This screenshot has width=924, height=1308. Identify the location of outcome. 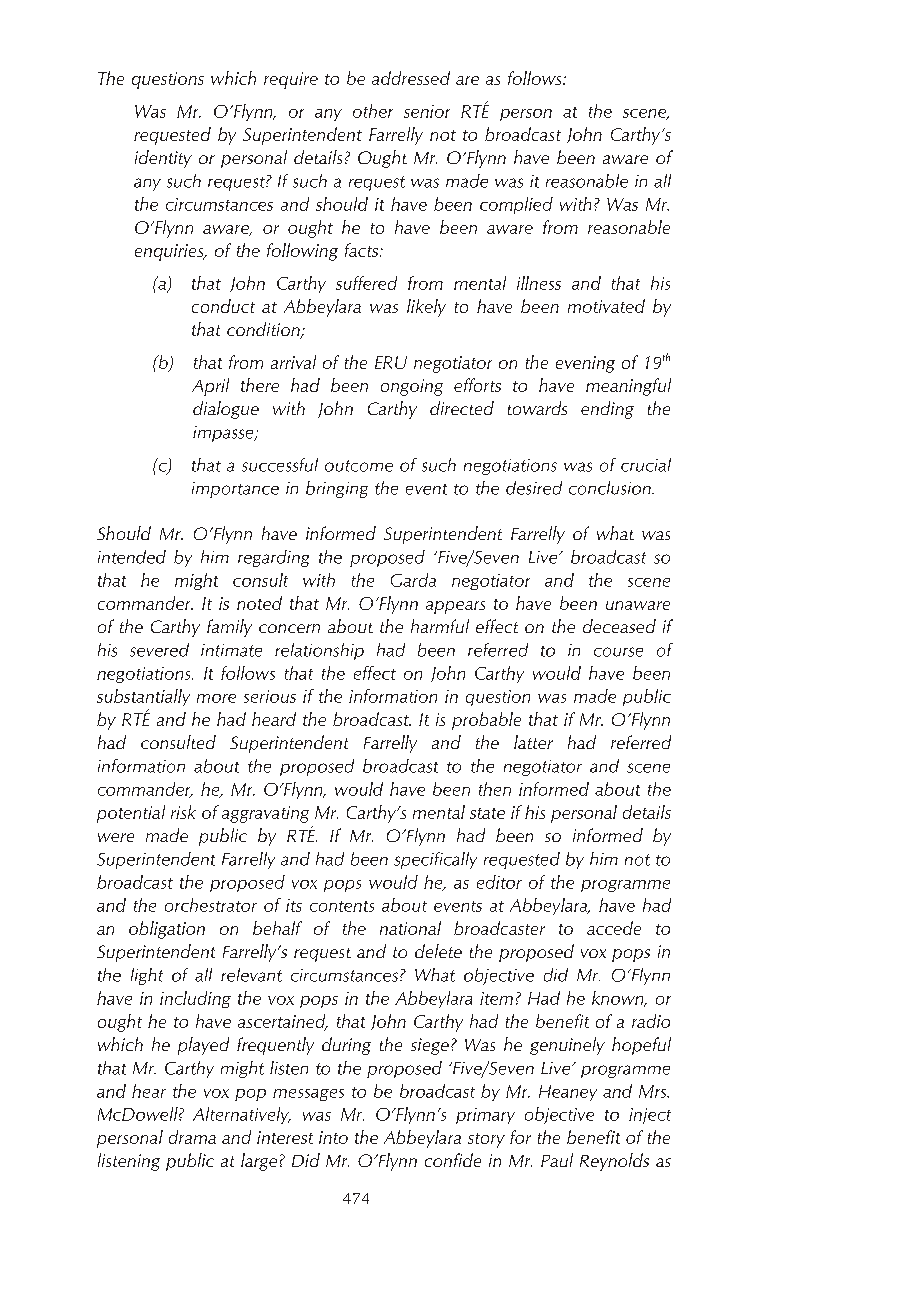
(359, 466).
